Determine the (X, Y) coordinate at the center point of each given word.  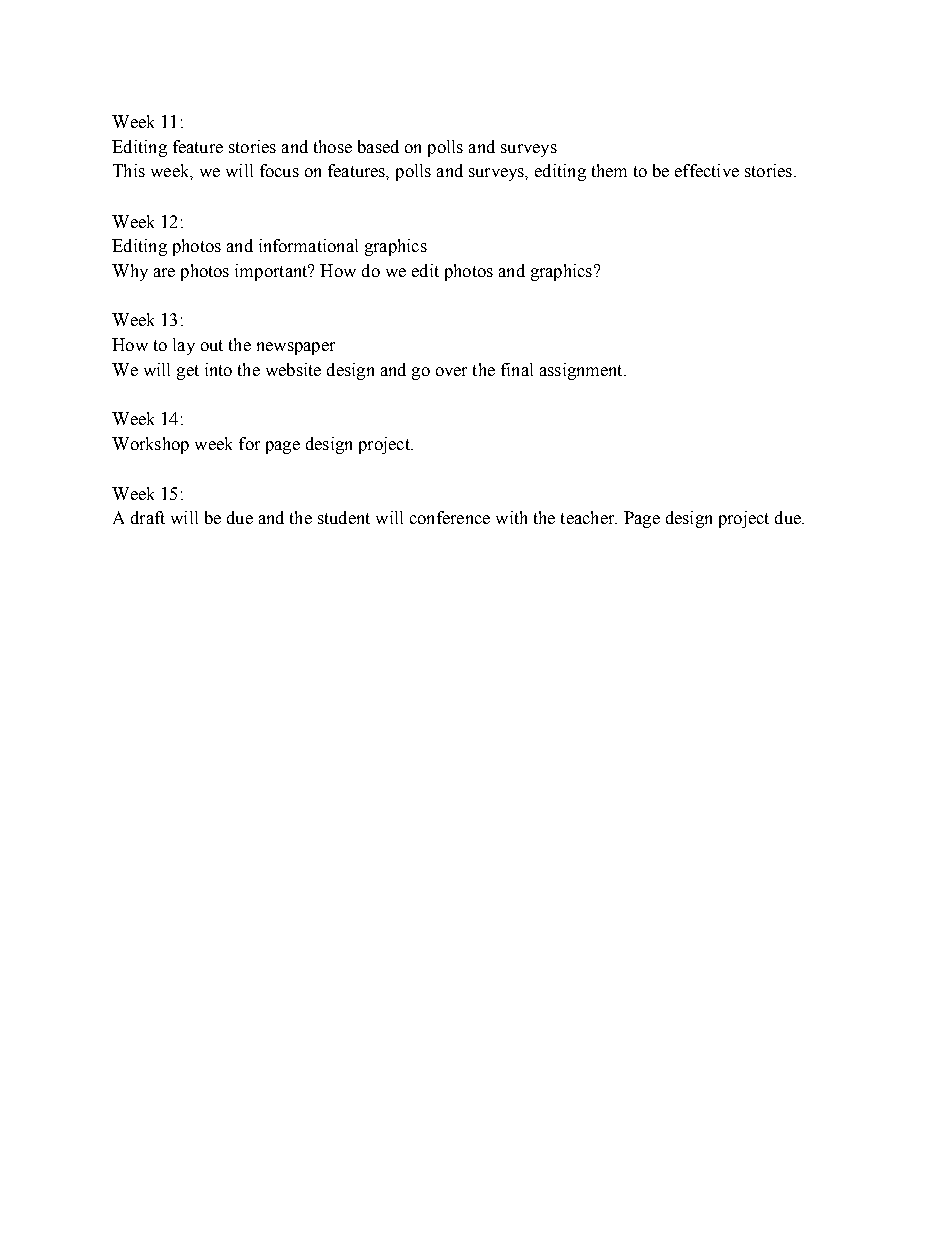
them (609, 170)
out (212, 345)
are (164, 272)
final (517, 369)
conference (450, 517)
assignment (582, 371)
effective (707, 170)
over (451, 371)
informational (308, 245)
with (511, 517)
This (129, 170)
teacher (589, 517)
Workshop (150, 445)
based (378, 146)
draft (148, 517)
